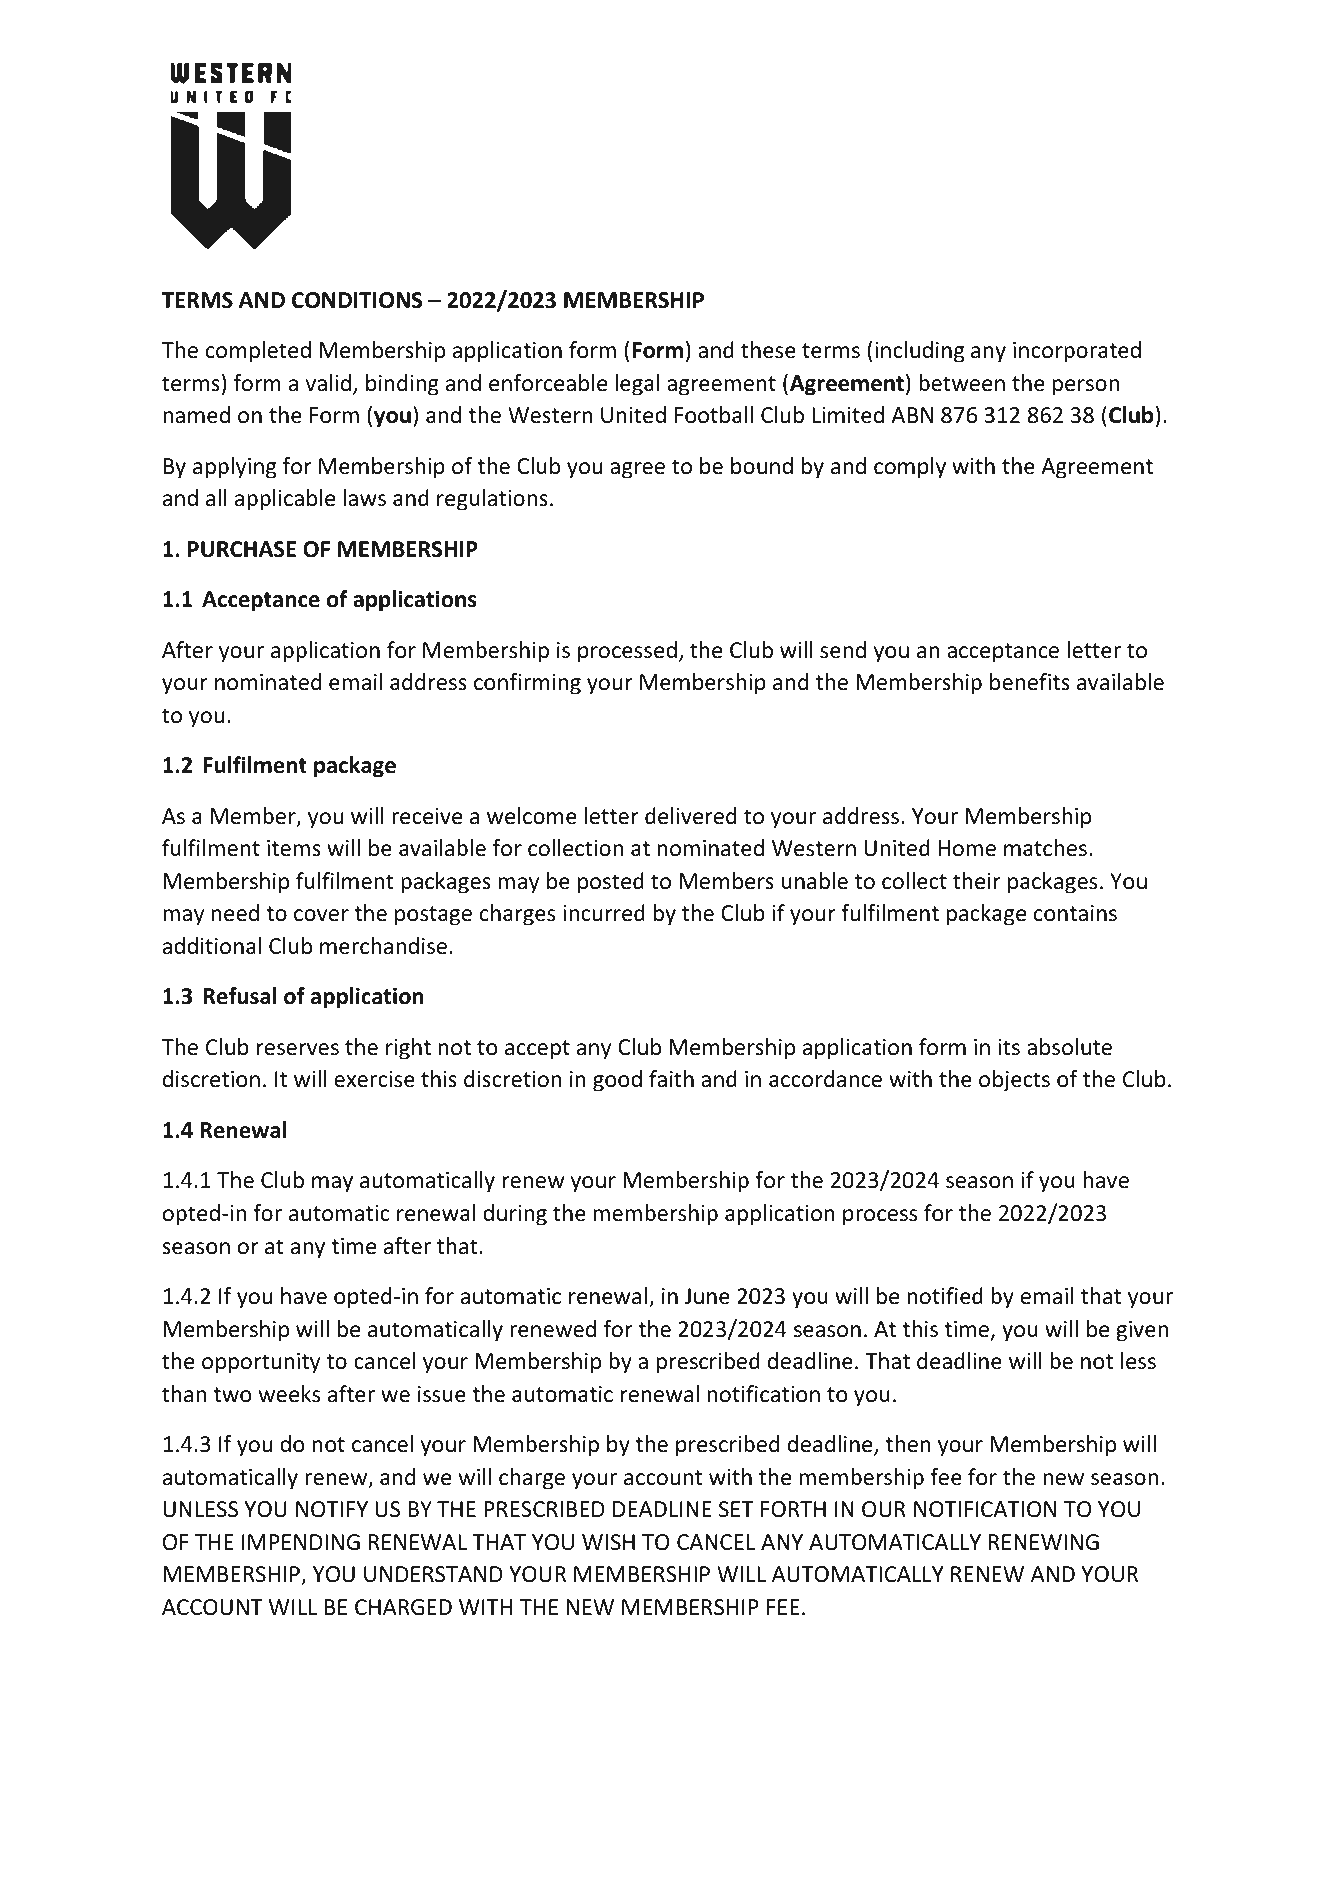 This page has height=1890, width=1337. What do you see at coordinates (604, 913) in the page?
I see `incurred` at bounding box center [604, 913].
